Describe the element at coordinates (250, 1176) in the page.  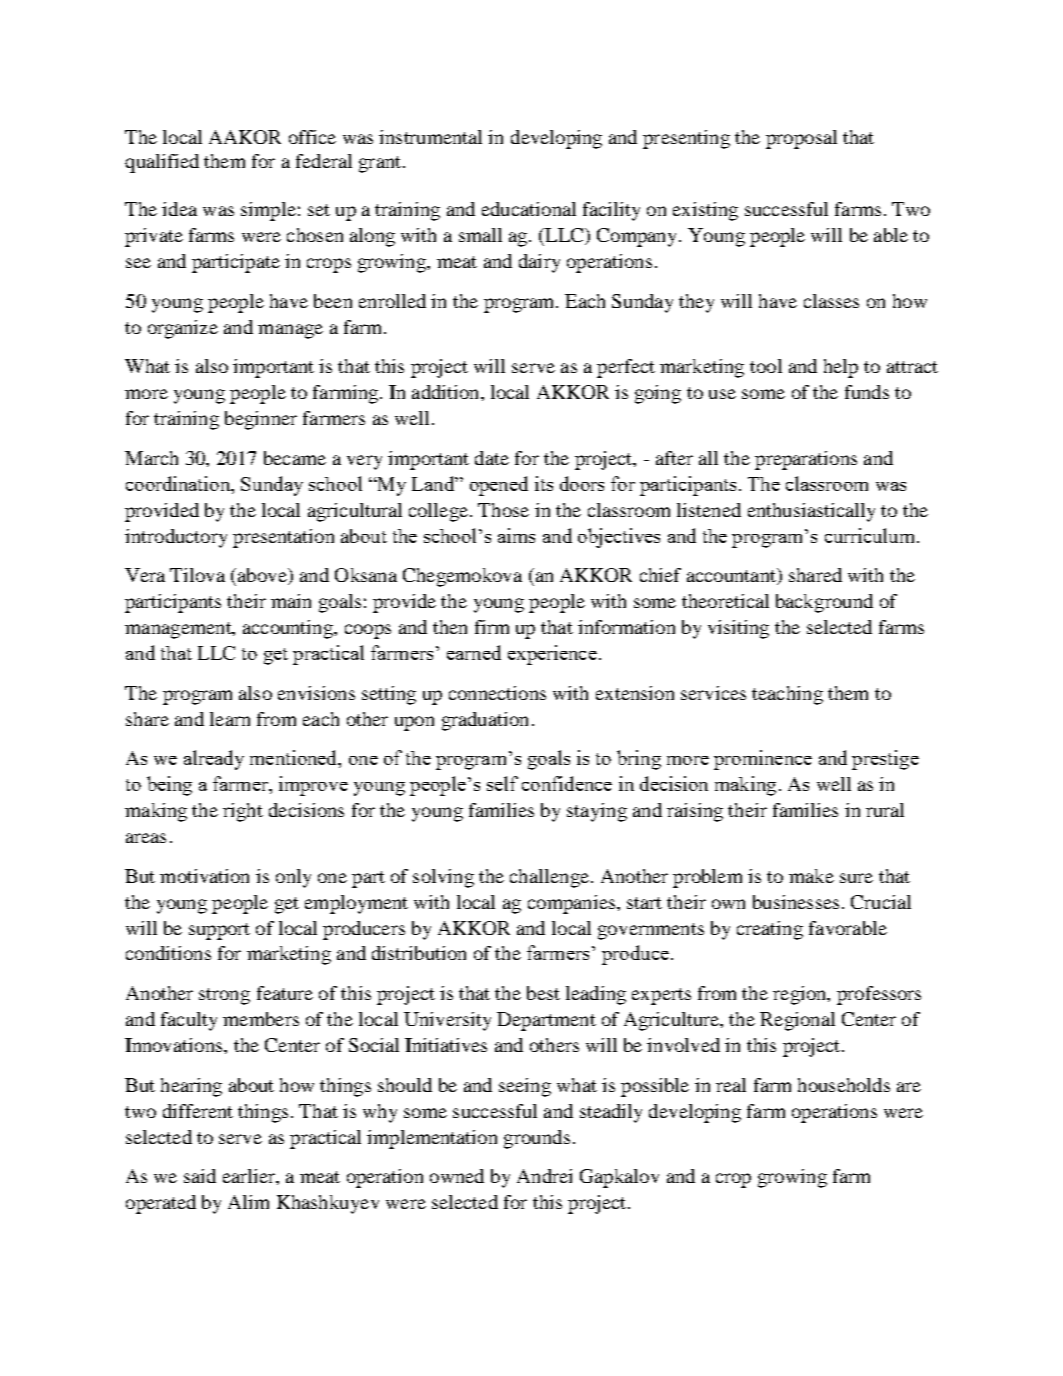
I see `earlier` at that location.
